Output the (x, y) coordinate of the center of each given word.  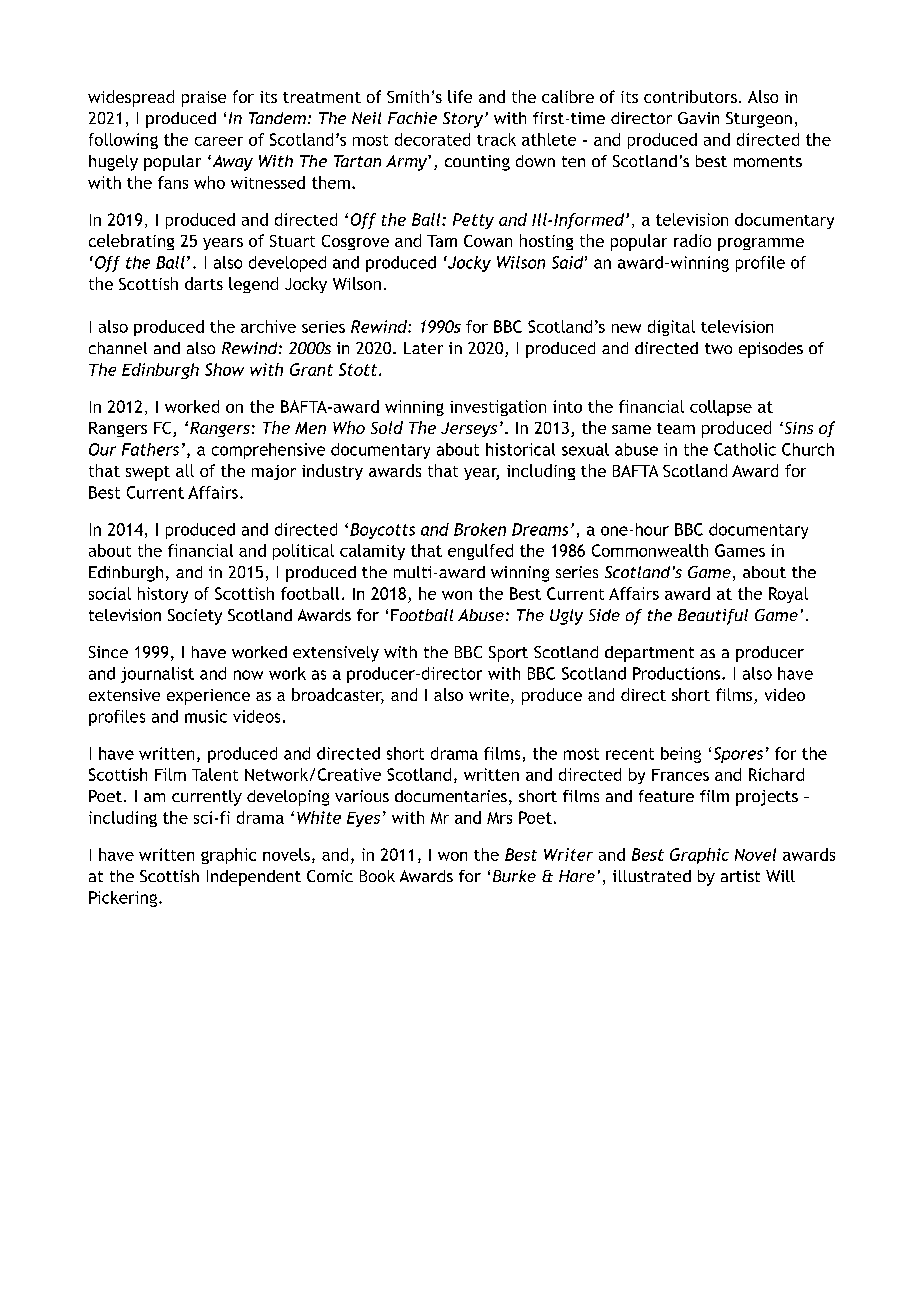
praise (204, 99)
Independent (254, 878)
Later (423, 348)
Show (224, 369)
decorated (432, 139)
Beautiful (713, 617)
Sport (508, 654)
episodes (771, 350)
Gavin (698, 118)
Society (195, 617)
